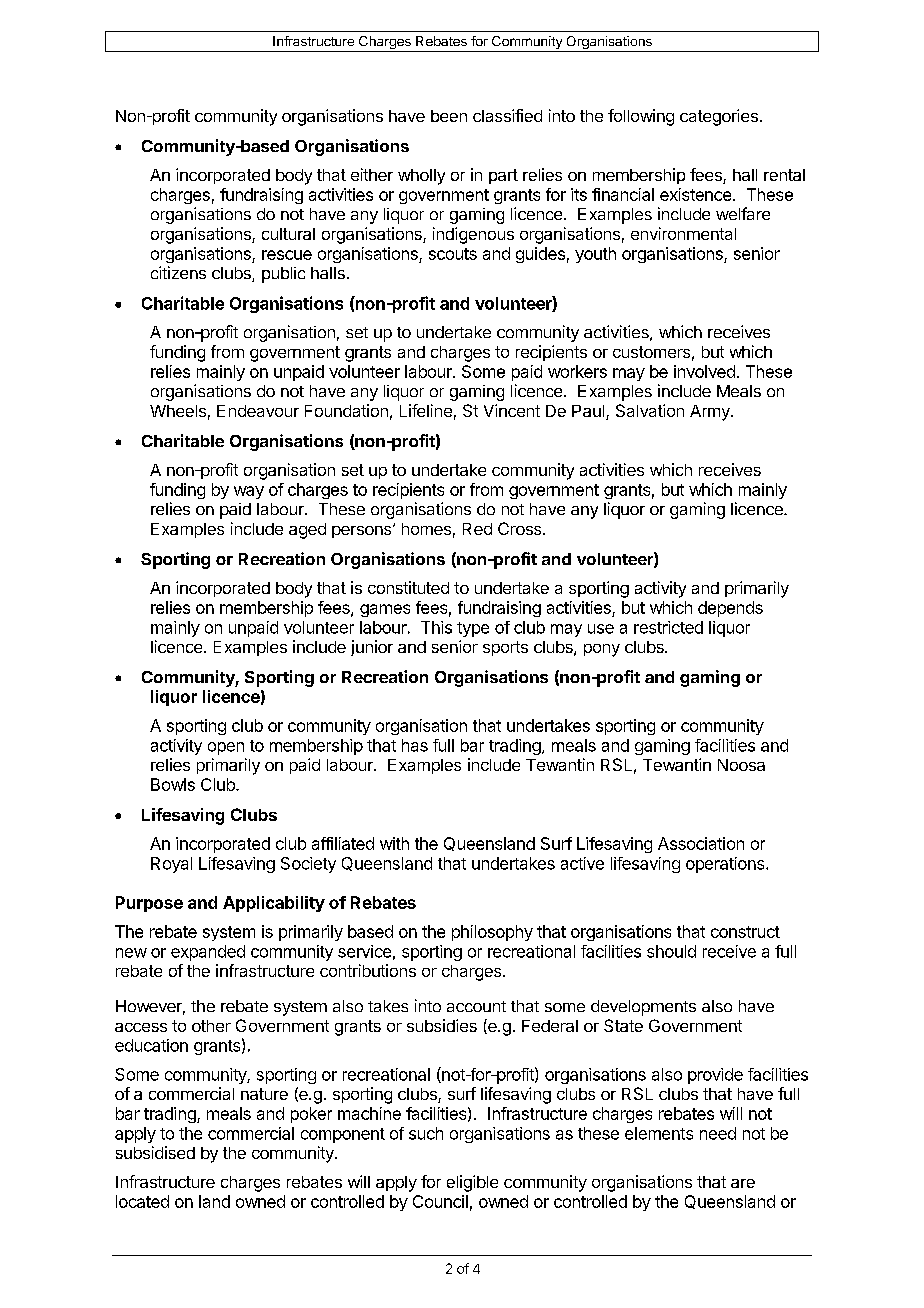 Image resolution: width=924 pixels, height=1308 pixels. Describe the element at coordinates (701, 843) in the page. I see `Association` at that location.
